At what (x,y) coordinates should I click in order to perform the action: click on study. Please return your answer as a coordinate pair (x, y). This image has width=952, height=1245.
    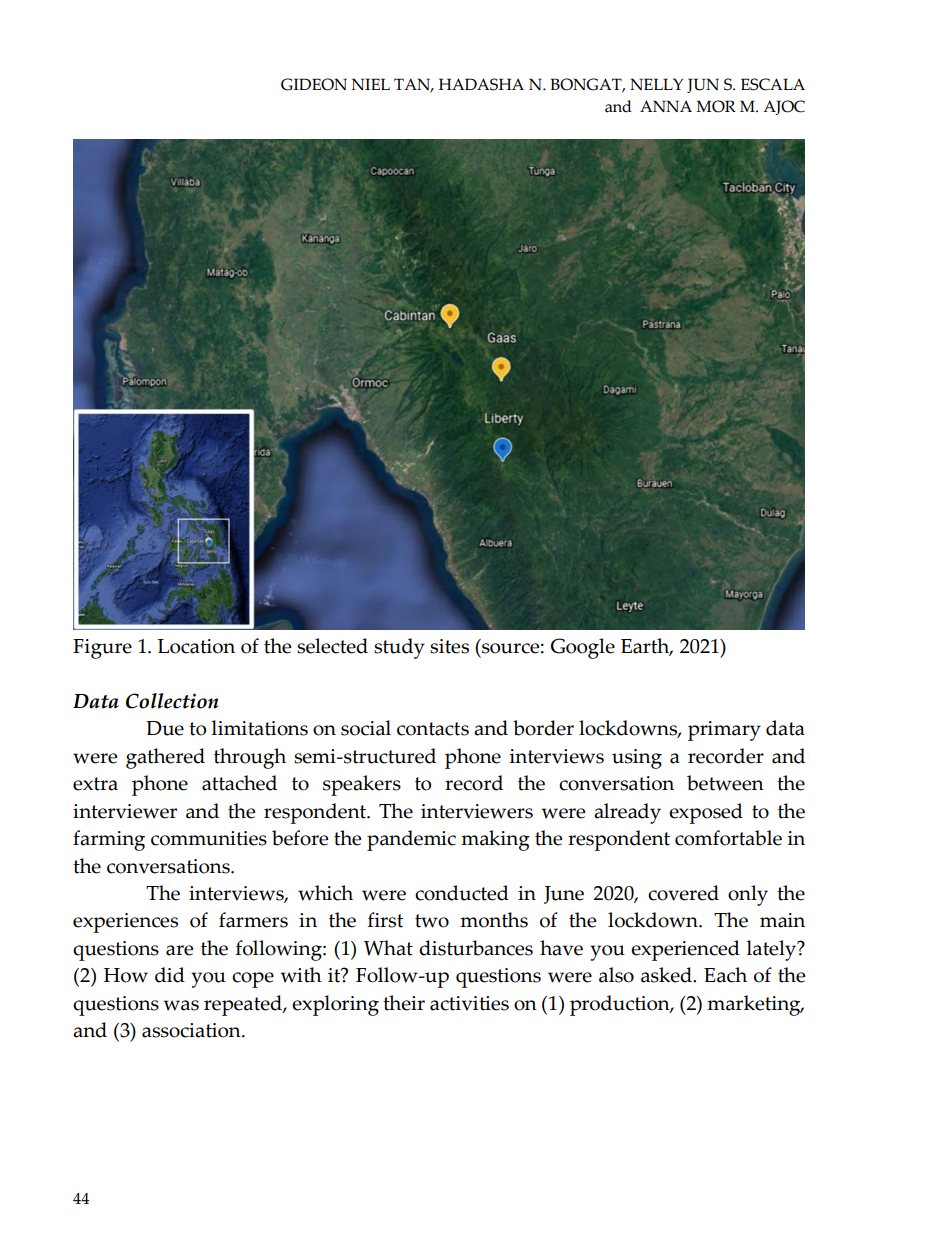
    Looking at the image, I should click on (399, 648).
